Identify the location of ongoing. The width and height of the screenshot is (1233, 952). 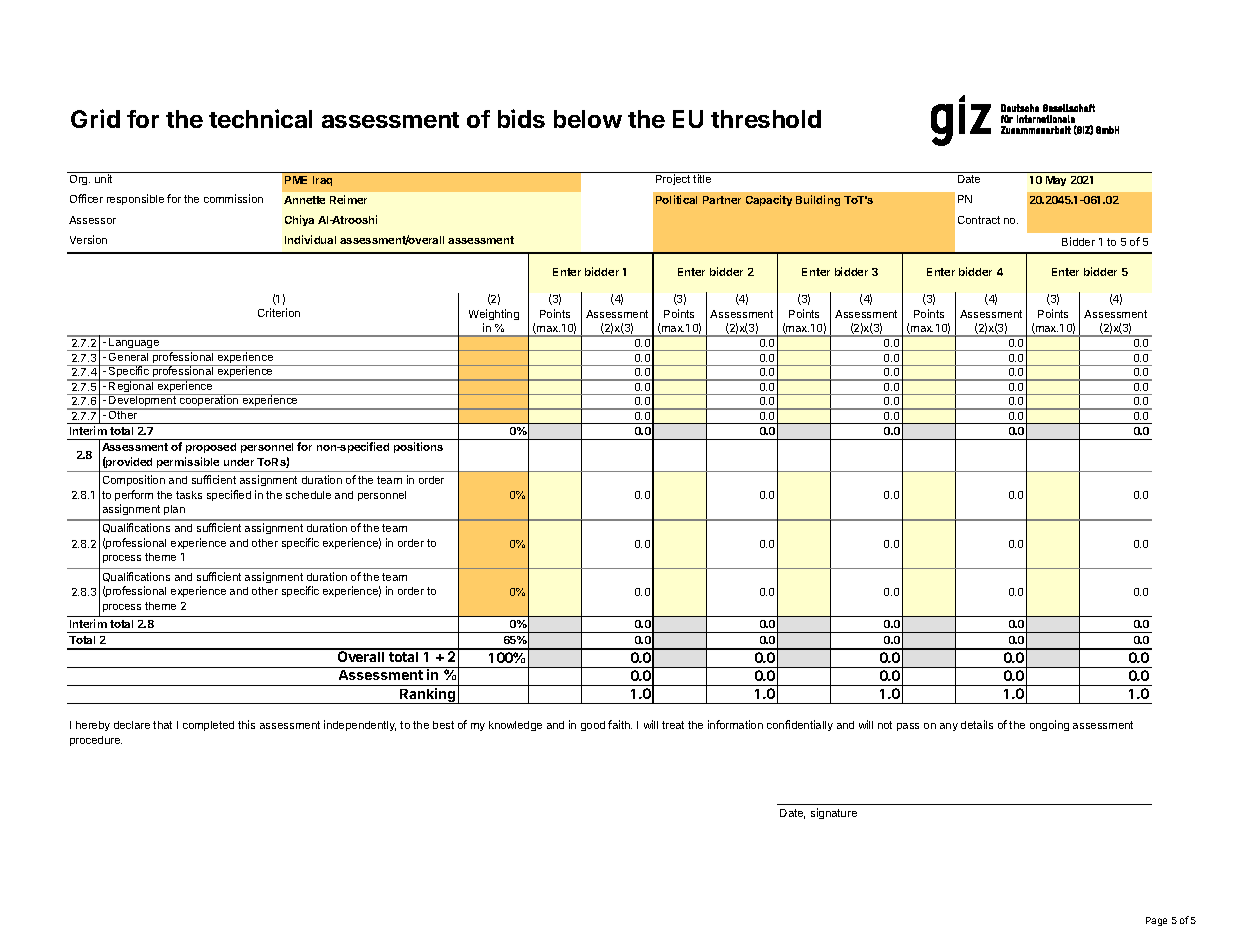
(1049, 725).
